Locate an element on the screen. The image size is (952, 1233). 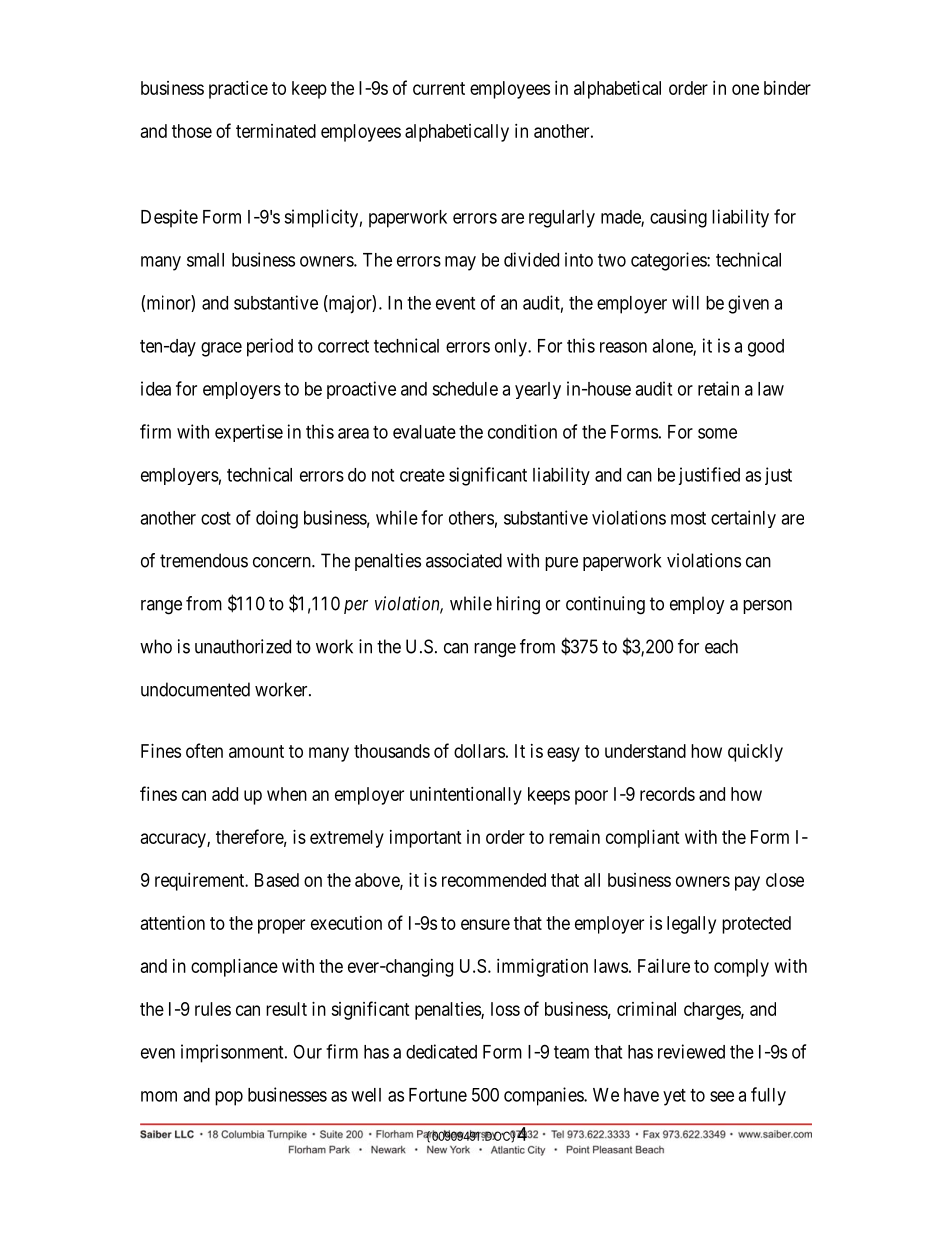
current is located at coordinates (439, 88).
